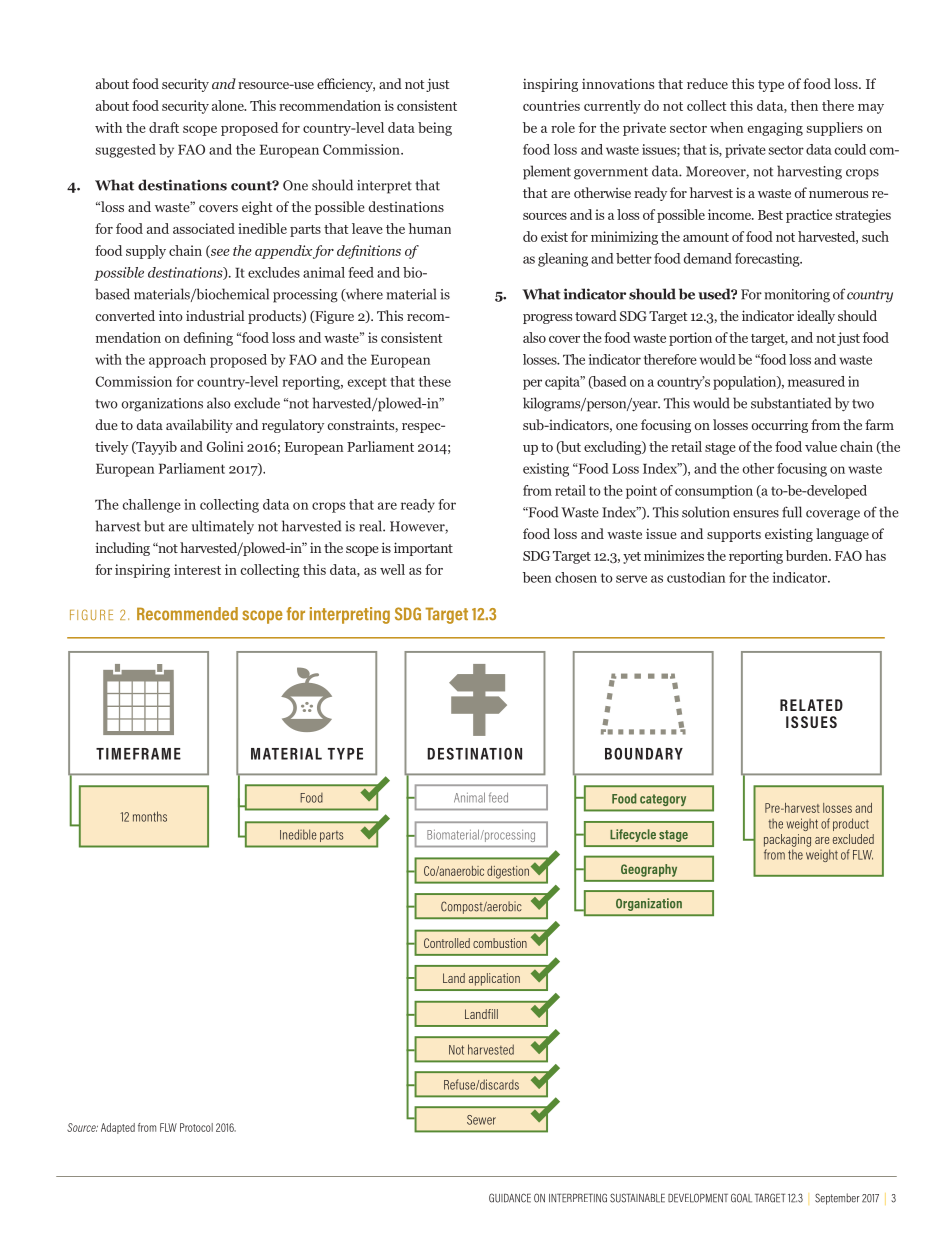  I want to click on burden, so click(808, 555).
